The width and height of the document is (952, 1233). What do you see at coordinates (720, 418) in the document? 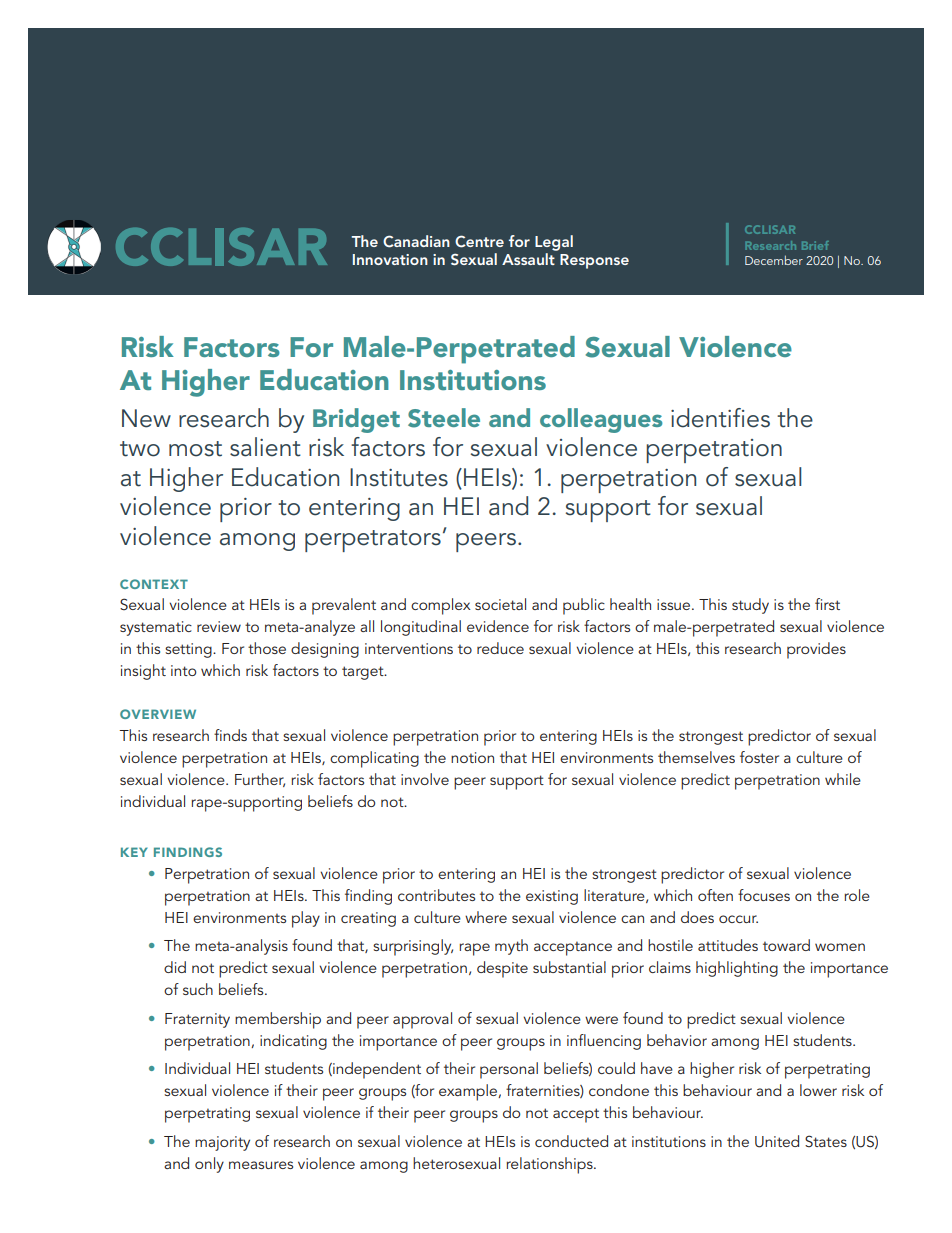
I see `identifies` at bounding box center [720, 418].
